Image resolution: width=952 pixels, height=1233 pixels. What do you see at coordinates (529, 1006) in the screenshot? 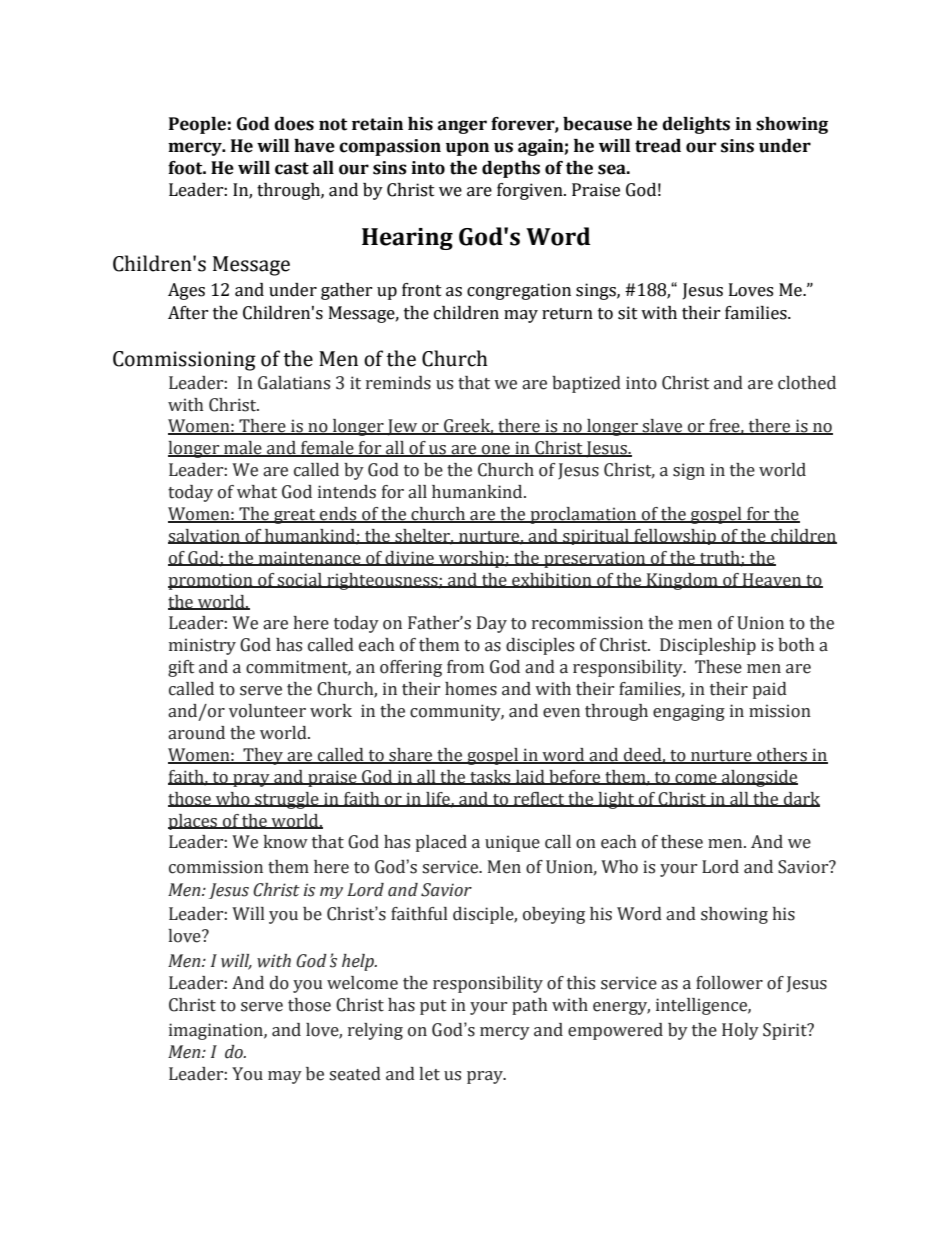
I see `path` at bounding box center [529, 1006].
